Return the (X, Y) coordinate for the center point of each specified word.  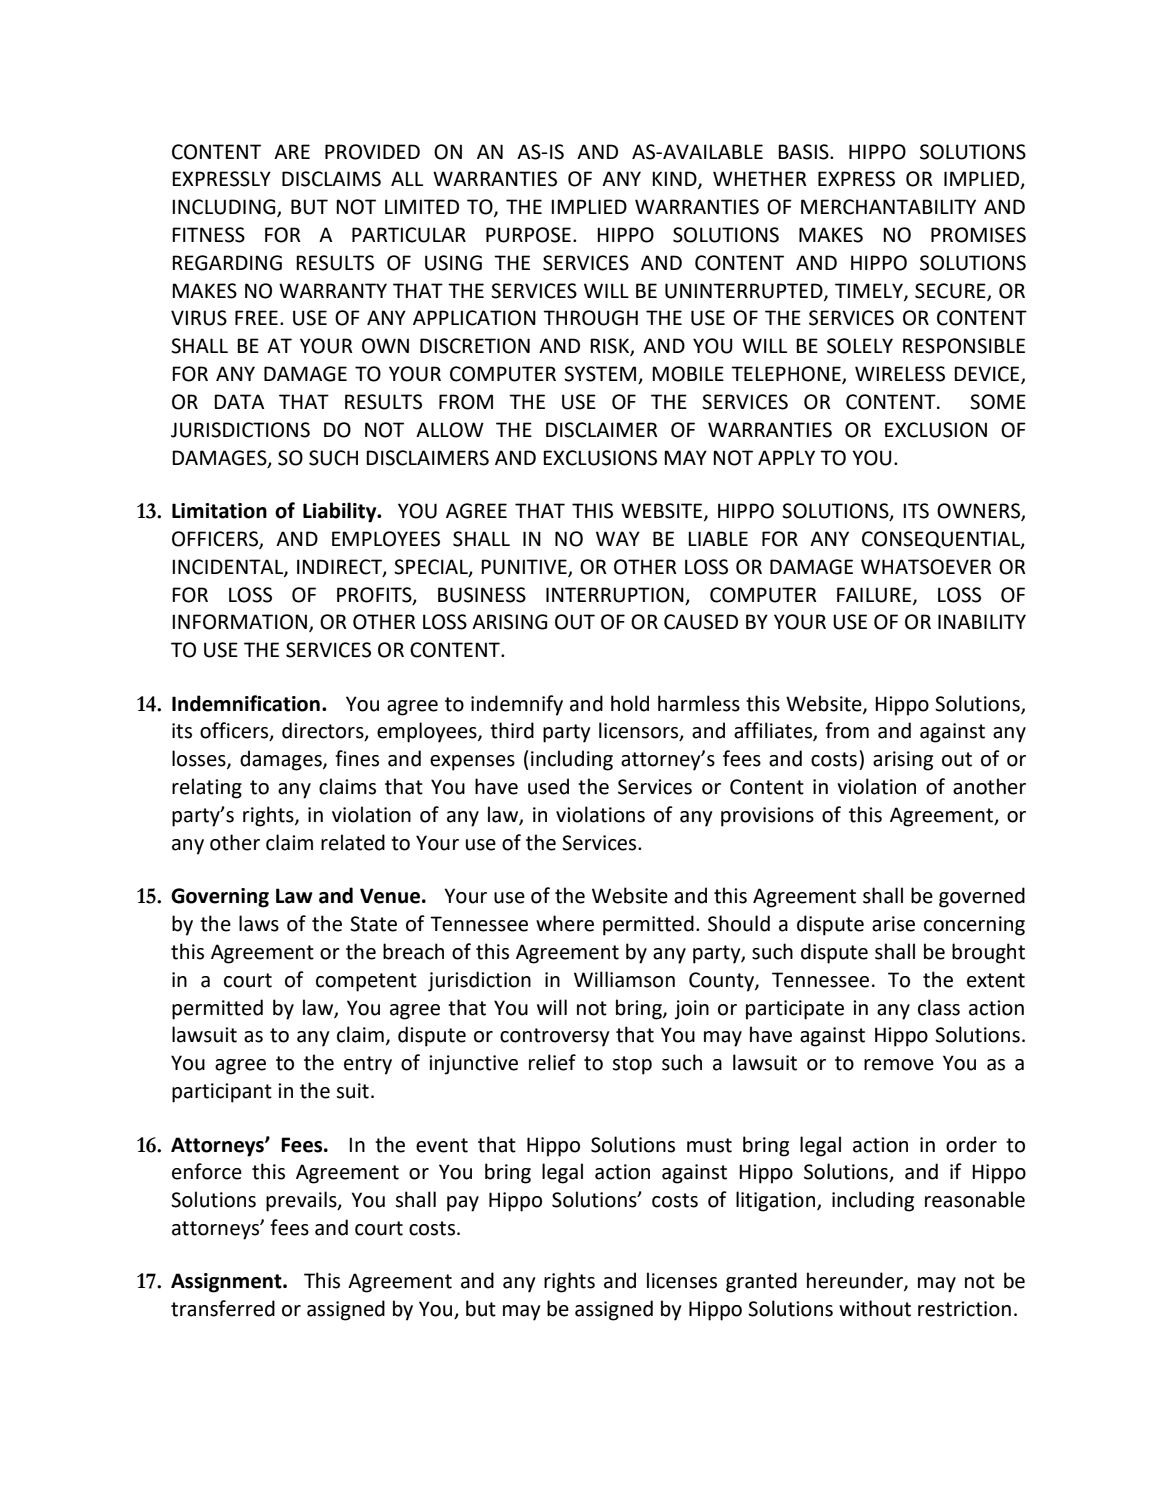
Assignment (227, 1283)
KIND (675, 180)
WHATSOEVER (926, 567)
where (565, 923)
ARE (292, 151)
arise (893, 924)
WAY (618, 538)
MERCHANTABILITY (888, 207)
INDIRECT (340, 567)
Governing (220, 898)
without (875, 1308)
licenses (682, 1280)
